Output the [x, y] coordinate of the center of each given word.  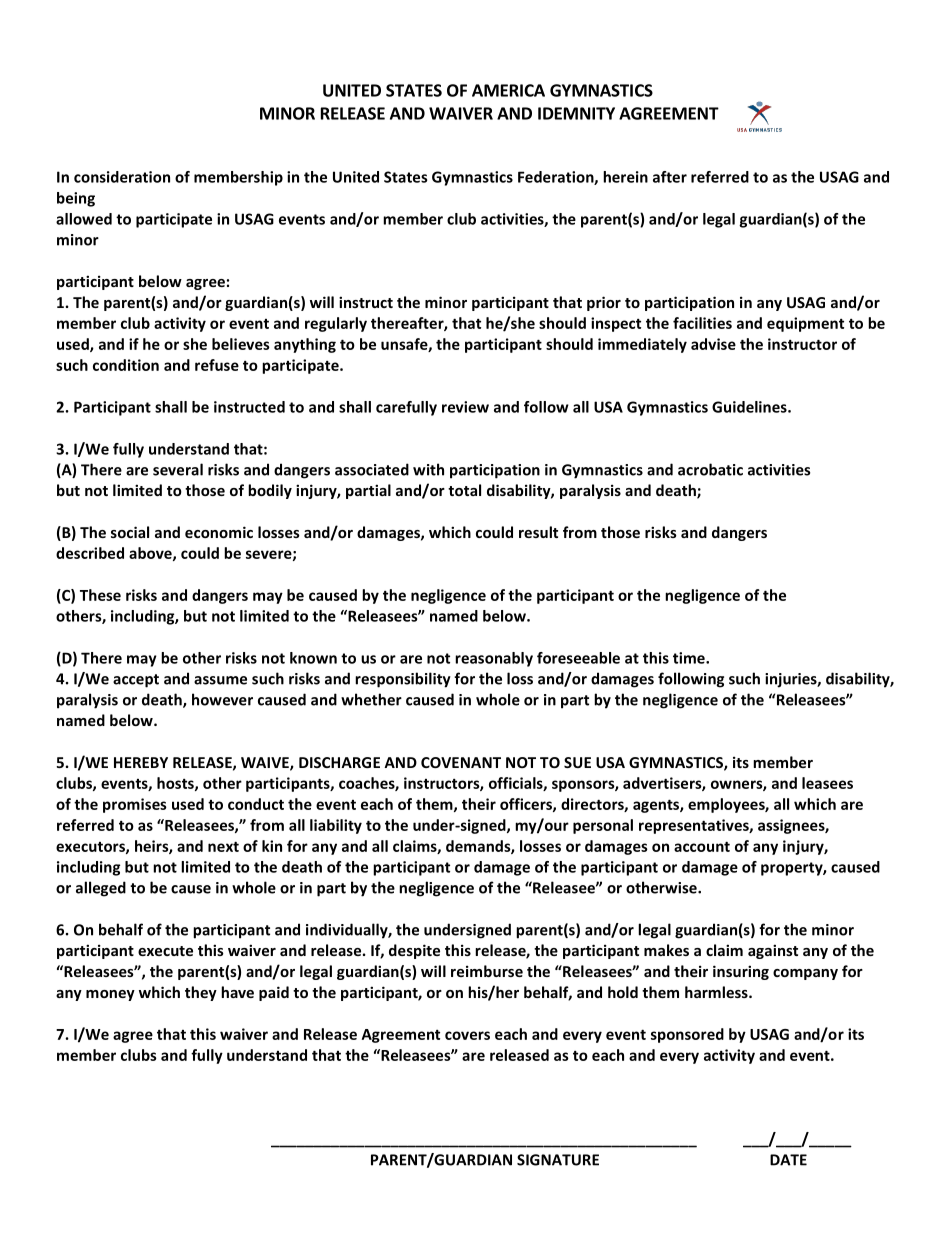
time [690, 658]
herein [625, 177]
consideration [122, 177]
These [100, 595]
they [201, 993]
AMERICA [508, 90]
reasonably [494, 659]
